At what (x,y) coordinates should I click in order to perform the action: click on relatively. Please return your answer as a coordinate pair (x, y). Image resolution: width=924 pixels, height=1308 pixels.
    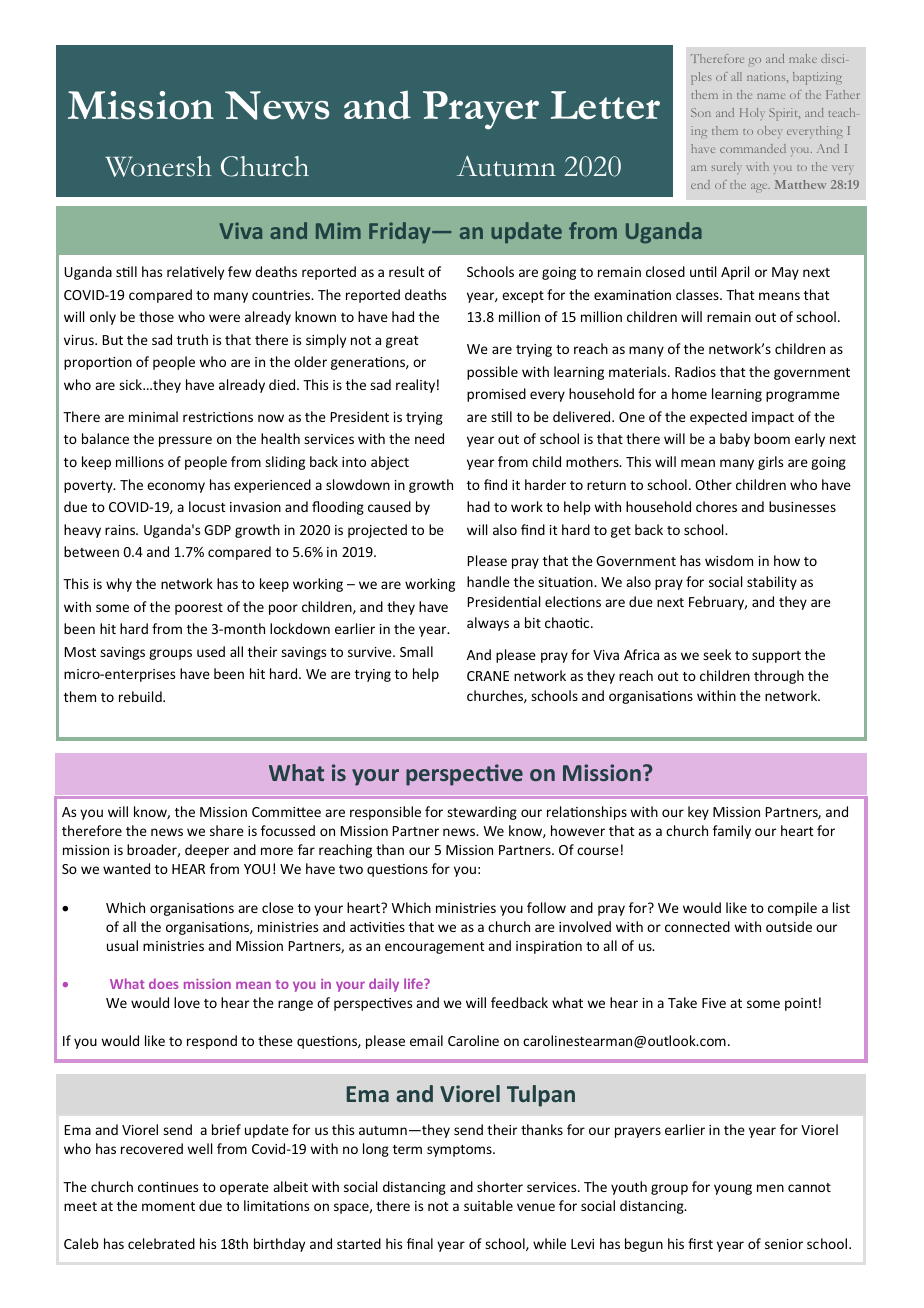
    Looking at the image, I should click on (195, 273).
